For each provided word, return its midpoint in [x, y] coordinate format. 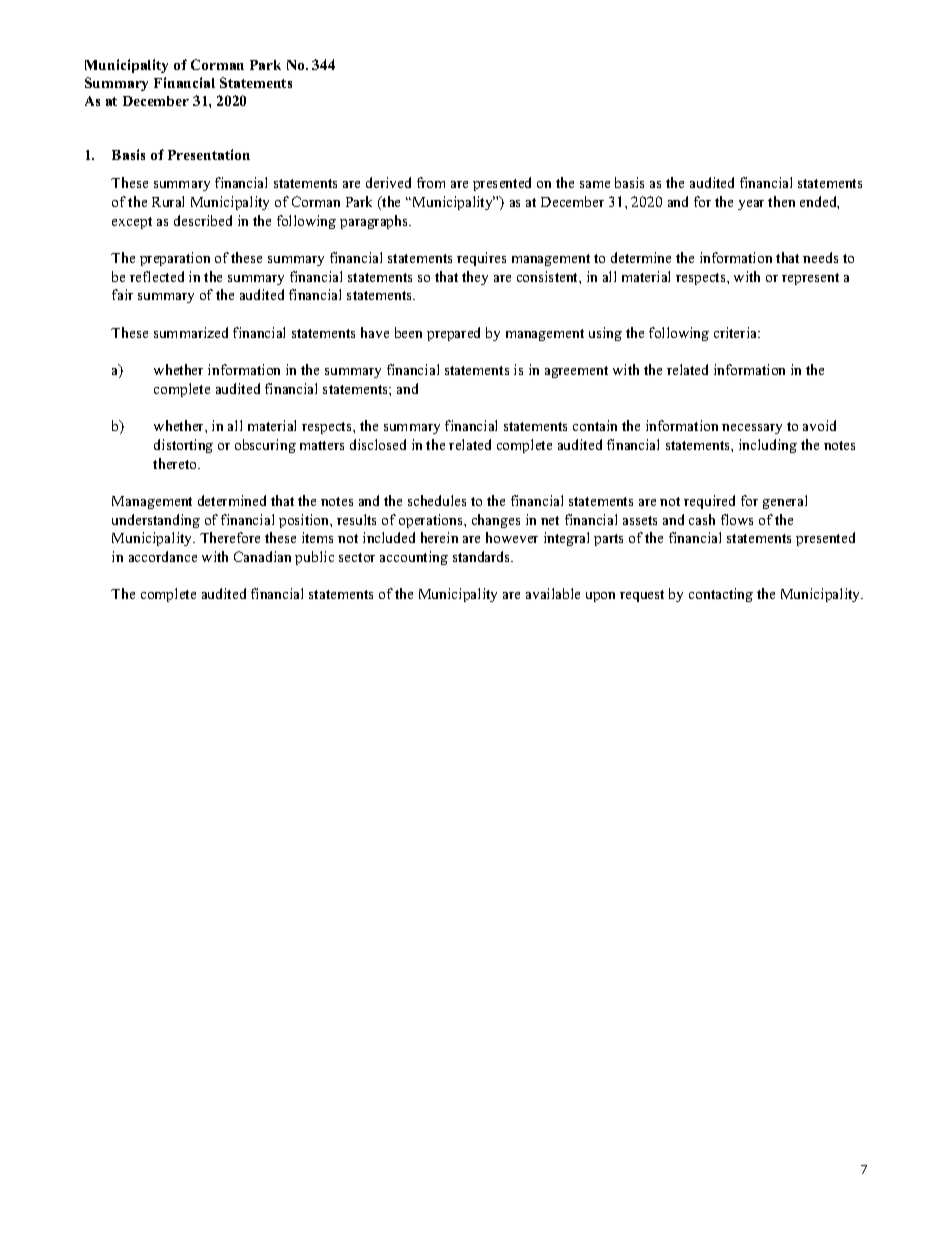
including [768, 446]
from [431, 182]
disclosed [378, 444]
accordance [163, 556]
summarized [191, 332]
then [781, 201]
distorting [183, 446]
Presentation [209, 154]
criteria [737, 332]
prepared [453, 334]
